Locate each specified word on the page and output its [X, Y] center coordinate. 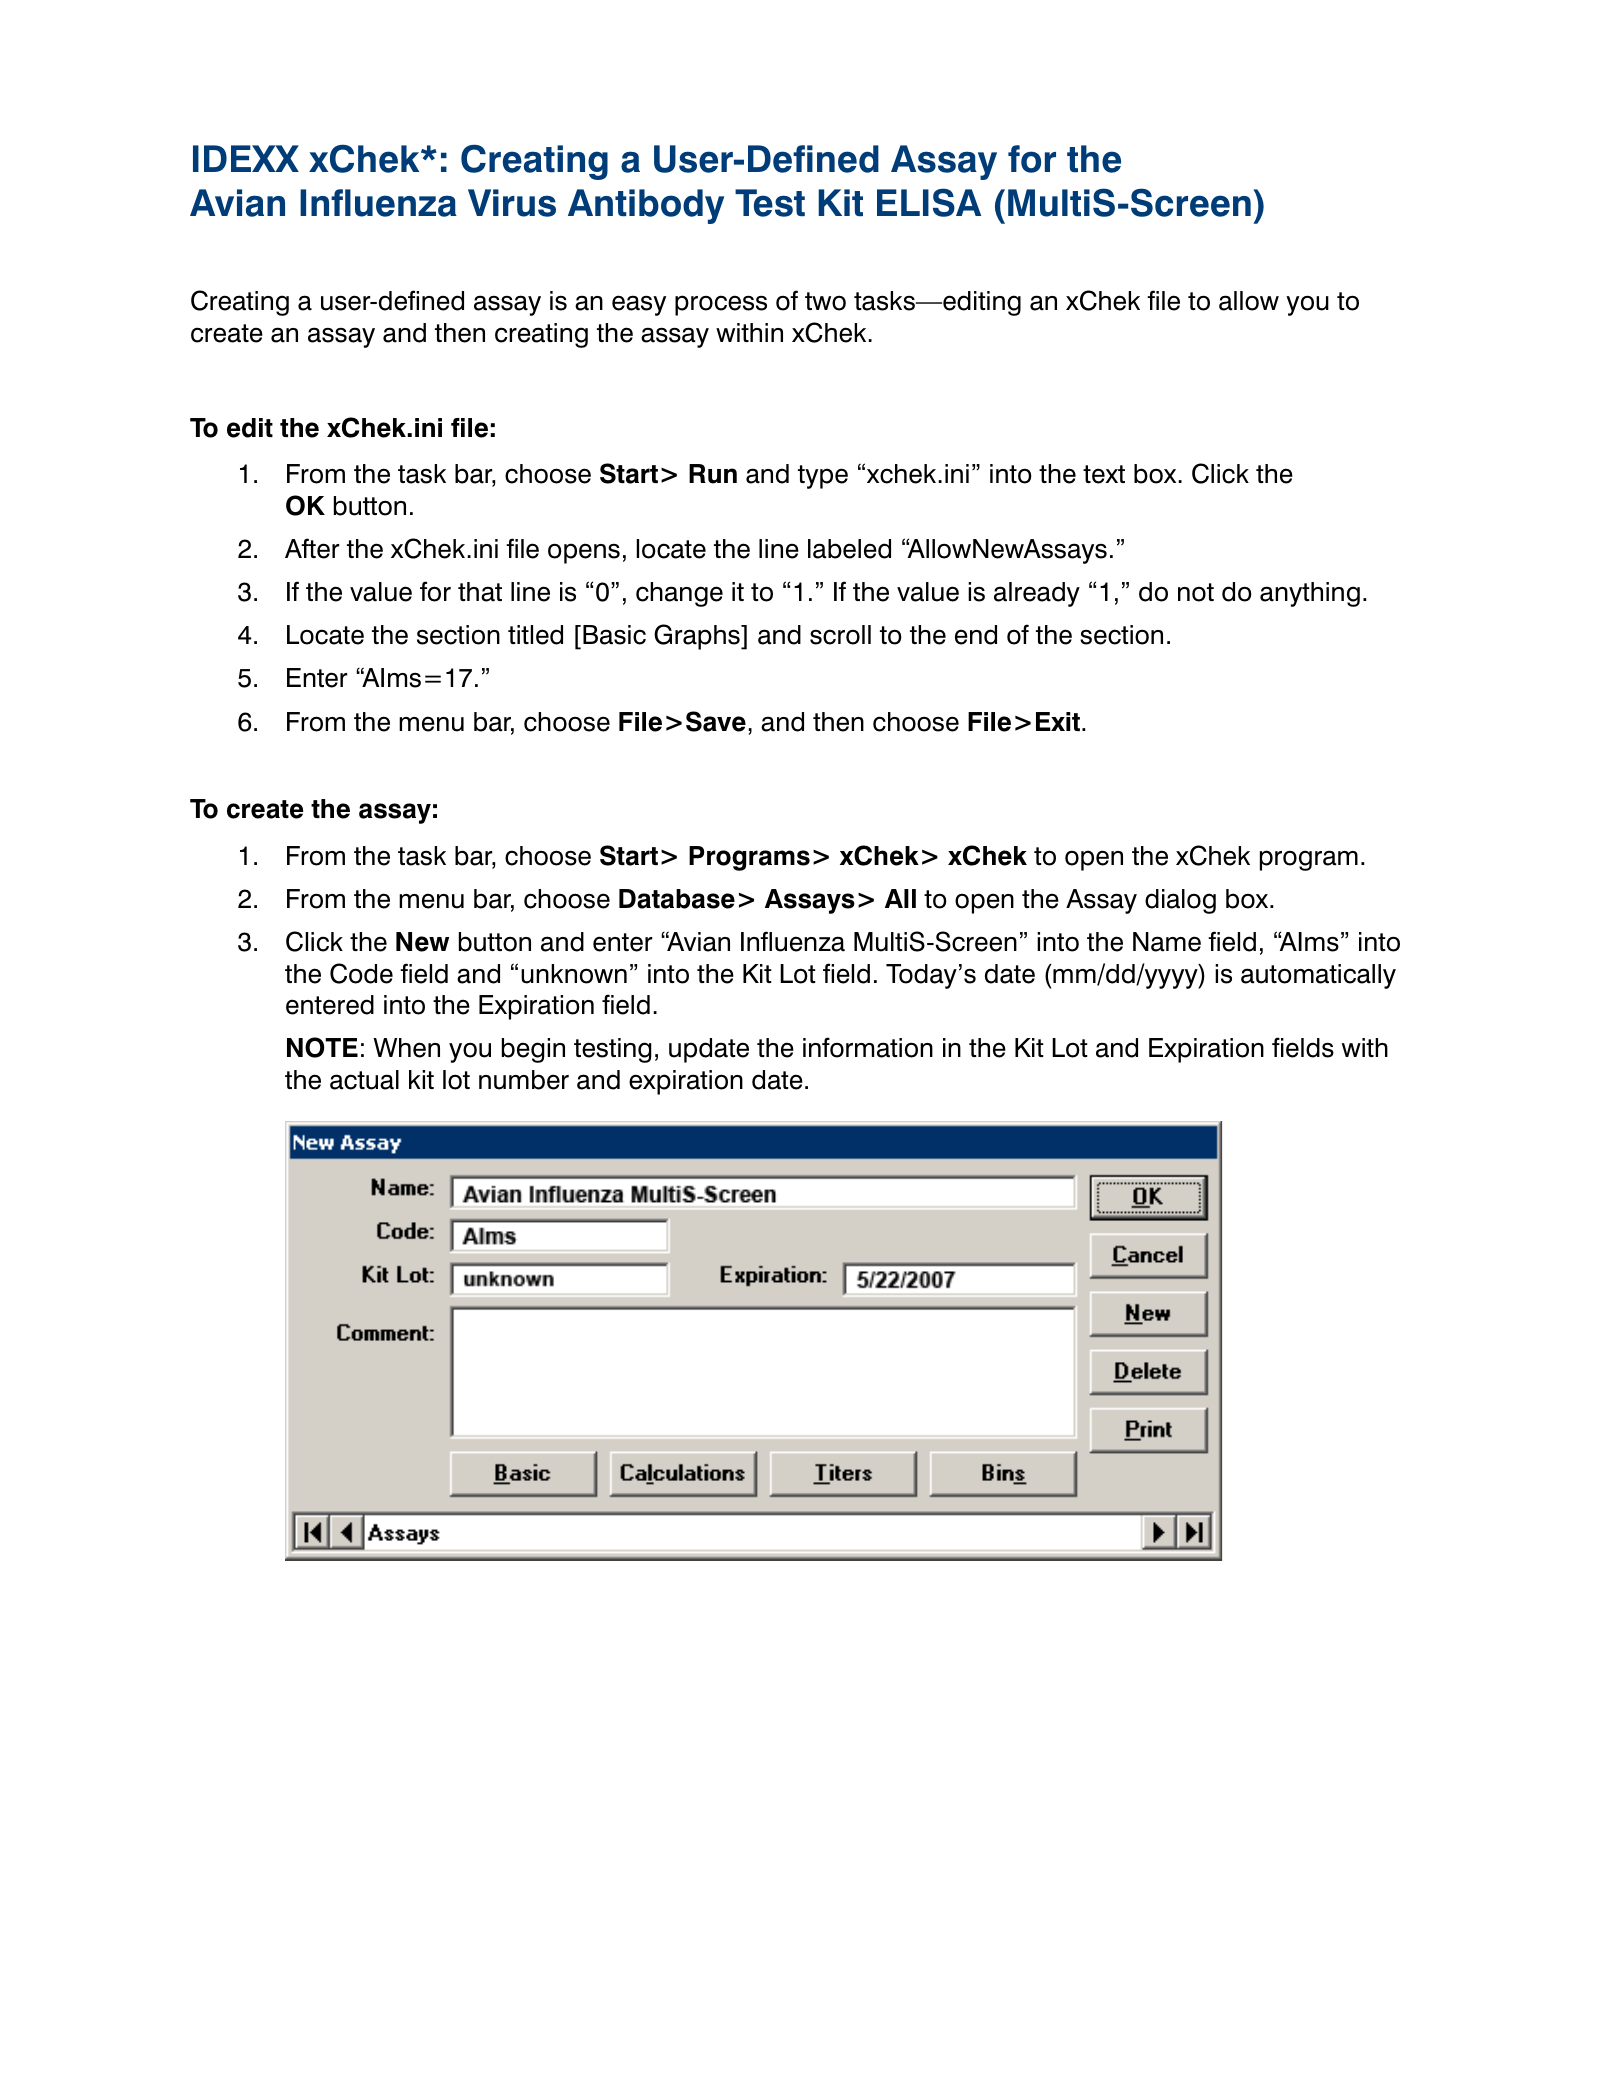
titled [535, 635]
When [406, 1048]
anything [1310, 594]
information [868, 1047]
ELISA [929, 202]
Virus [512, 203]
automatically [1318, 976]
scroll [840, 635]
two [825, 301]
